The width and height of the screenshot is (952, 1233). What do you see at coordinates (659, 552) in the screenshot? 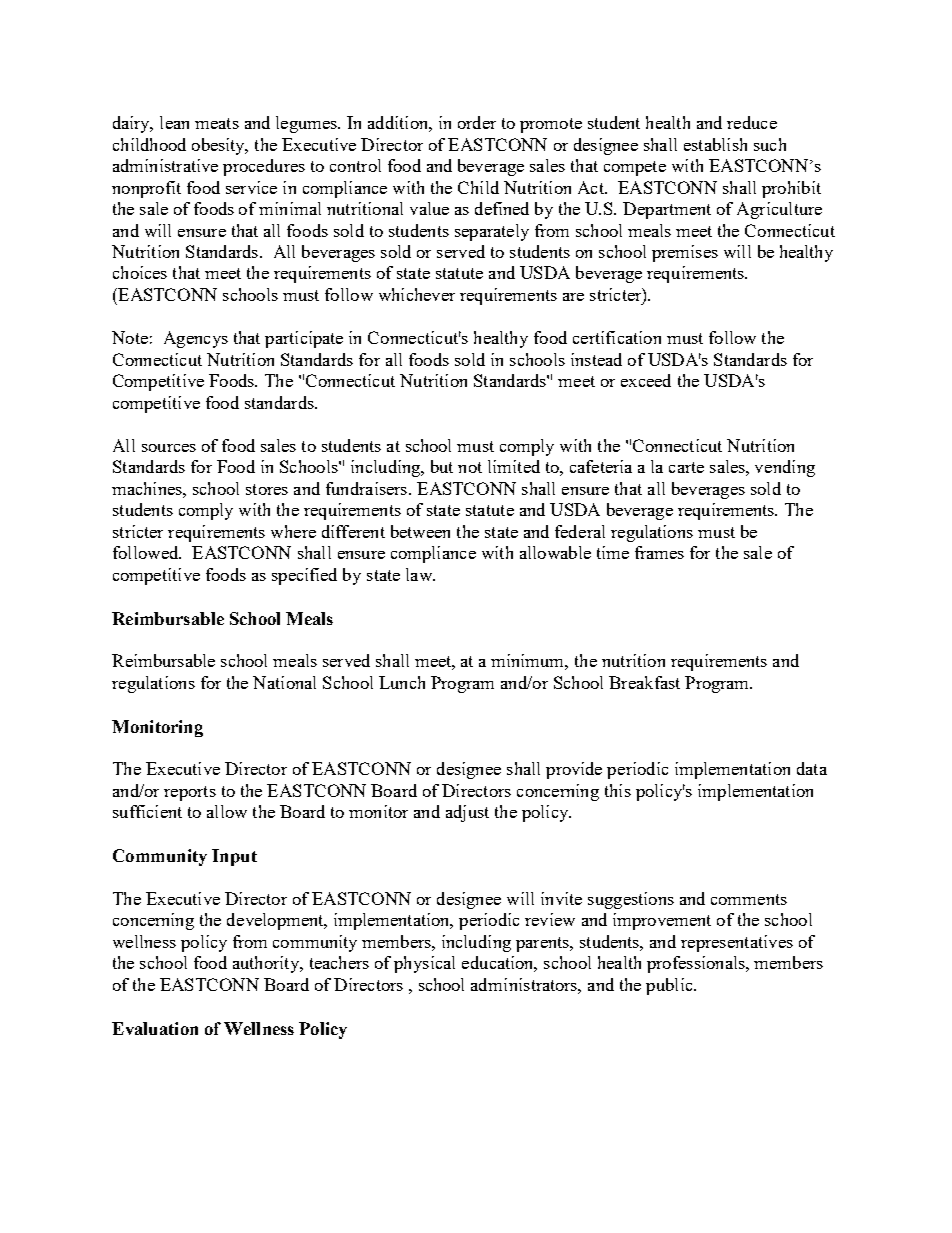
I see `frames` at bounding box center [659, 552].
